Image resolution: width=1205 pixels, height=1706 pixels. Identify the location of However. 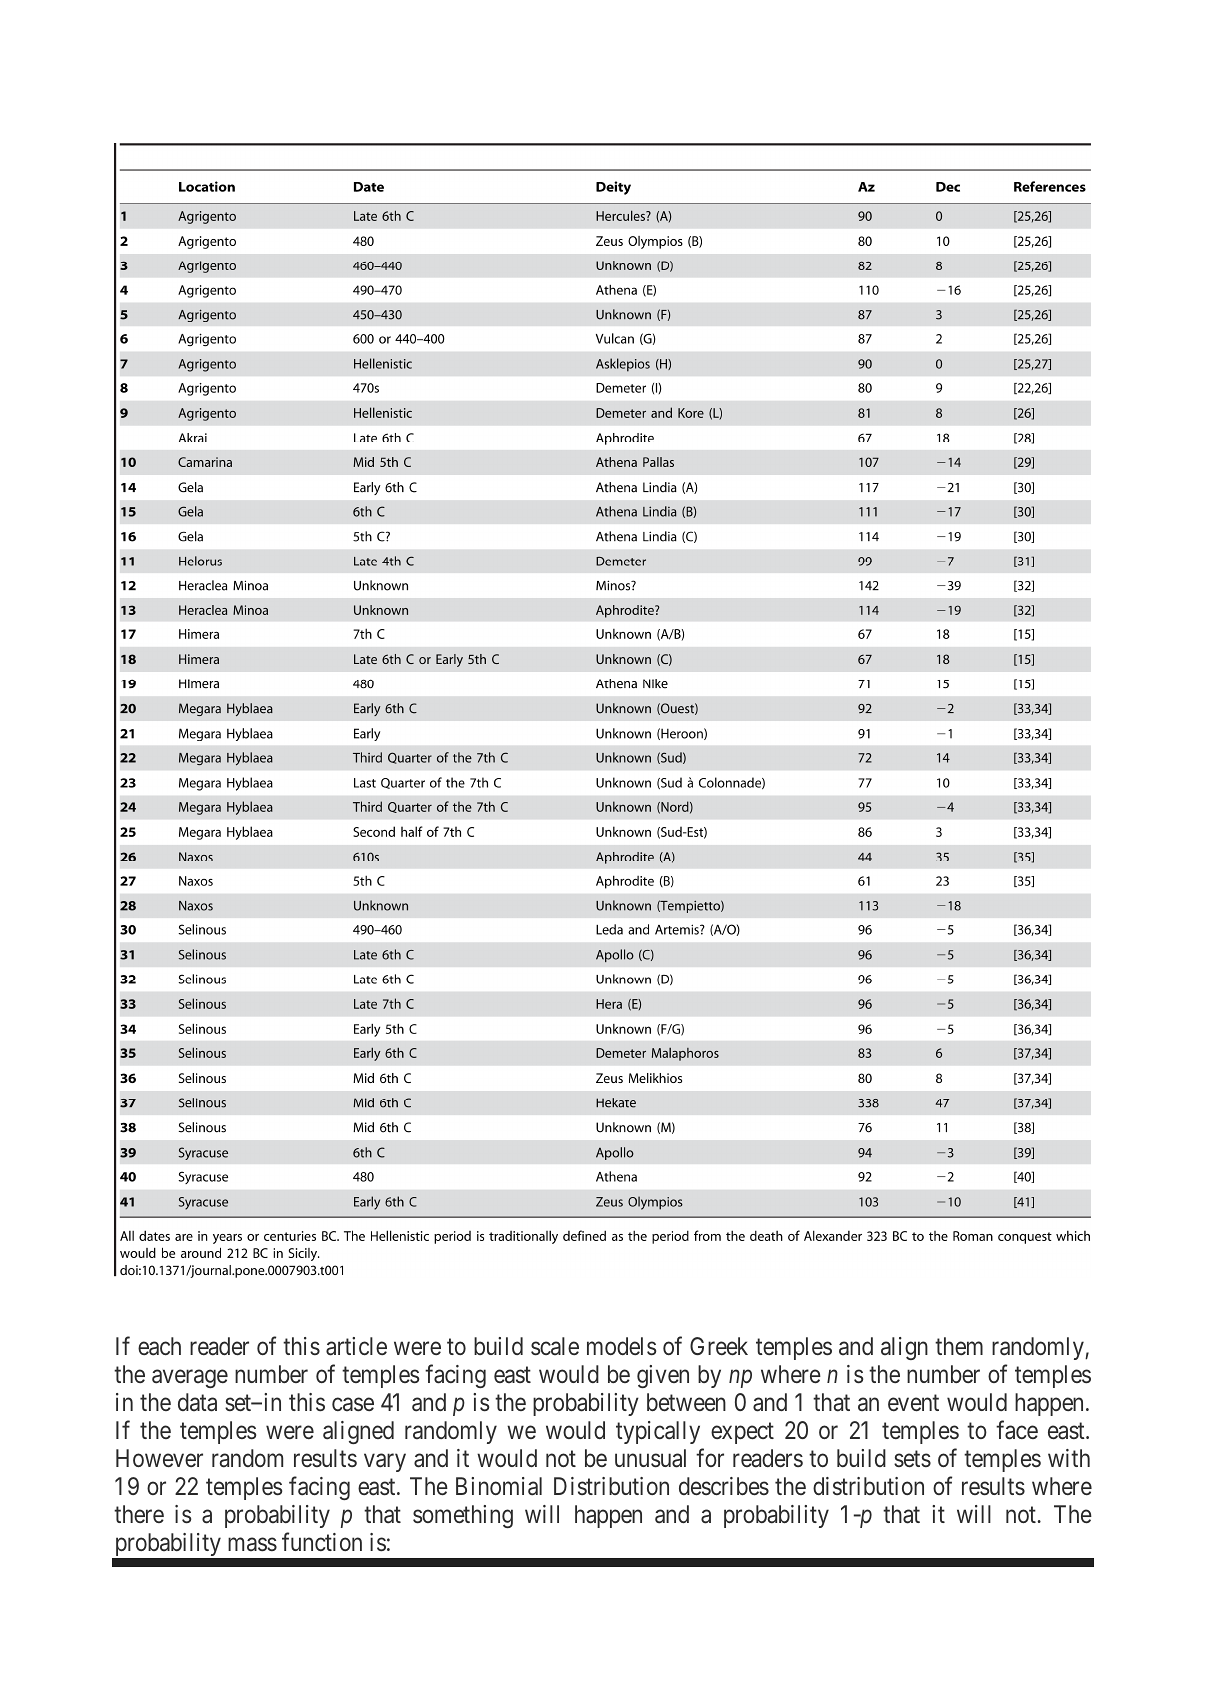
(159, 1458).
